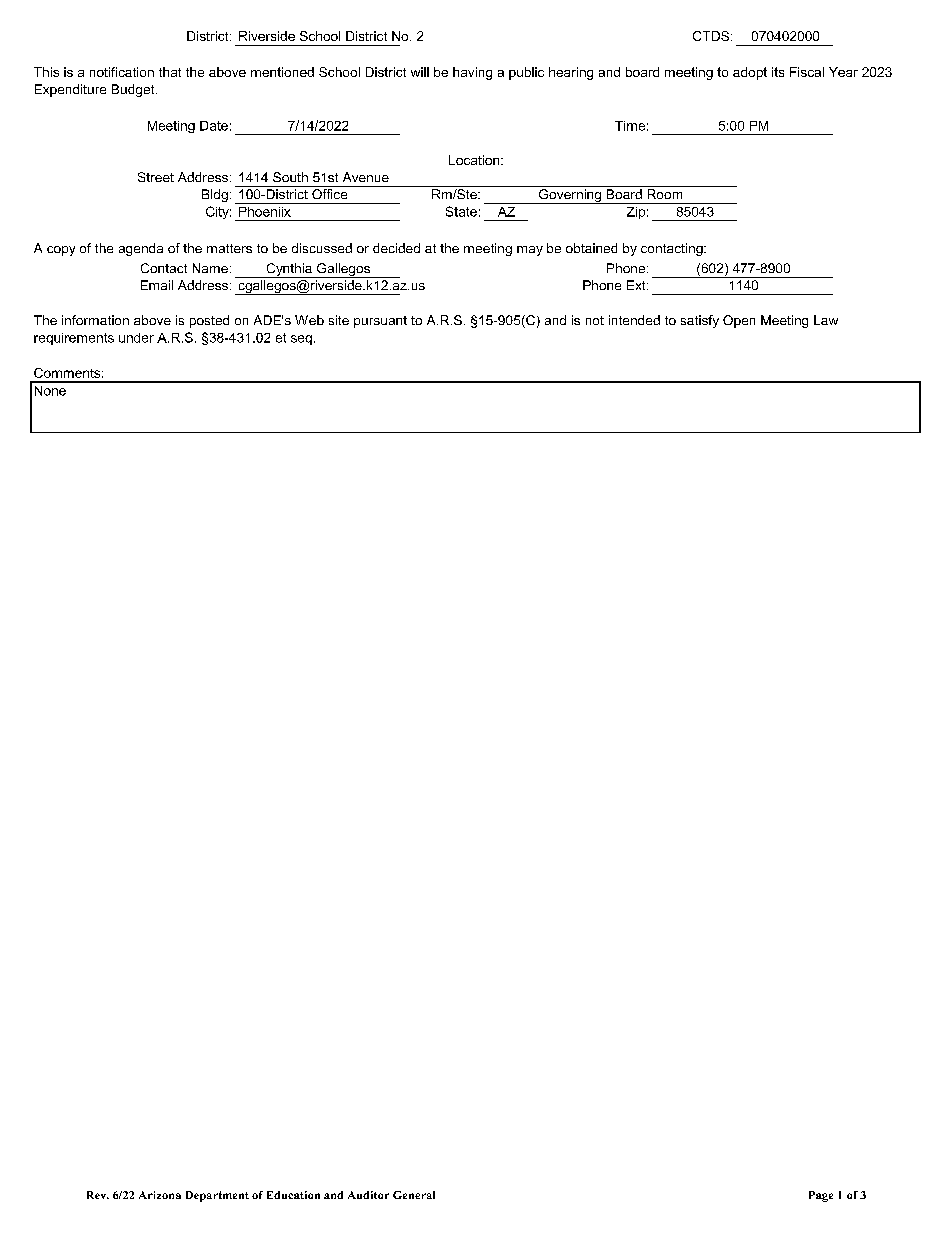  What do you see at coordinates (160, 1195) in the screenshot?
I see `Arizona` at bounding box center [160, 1195].
